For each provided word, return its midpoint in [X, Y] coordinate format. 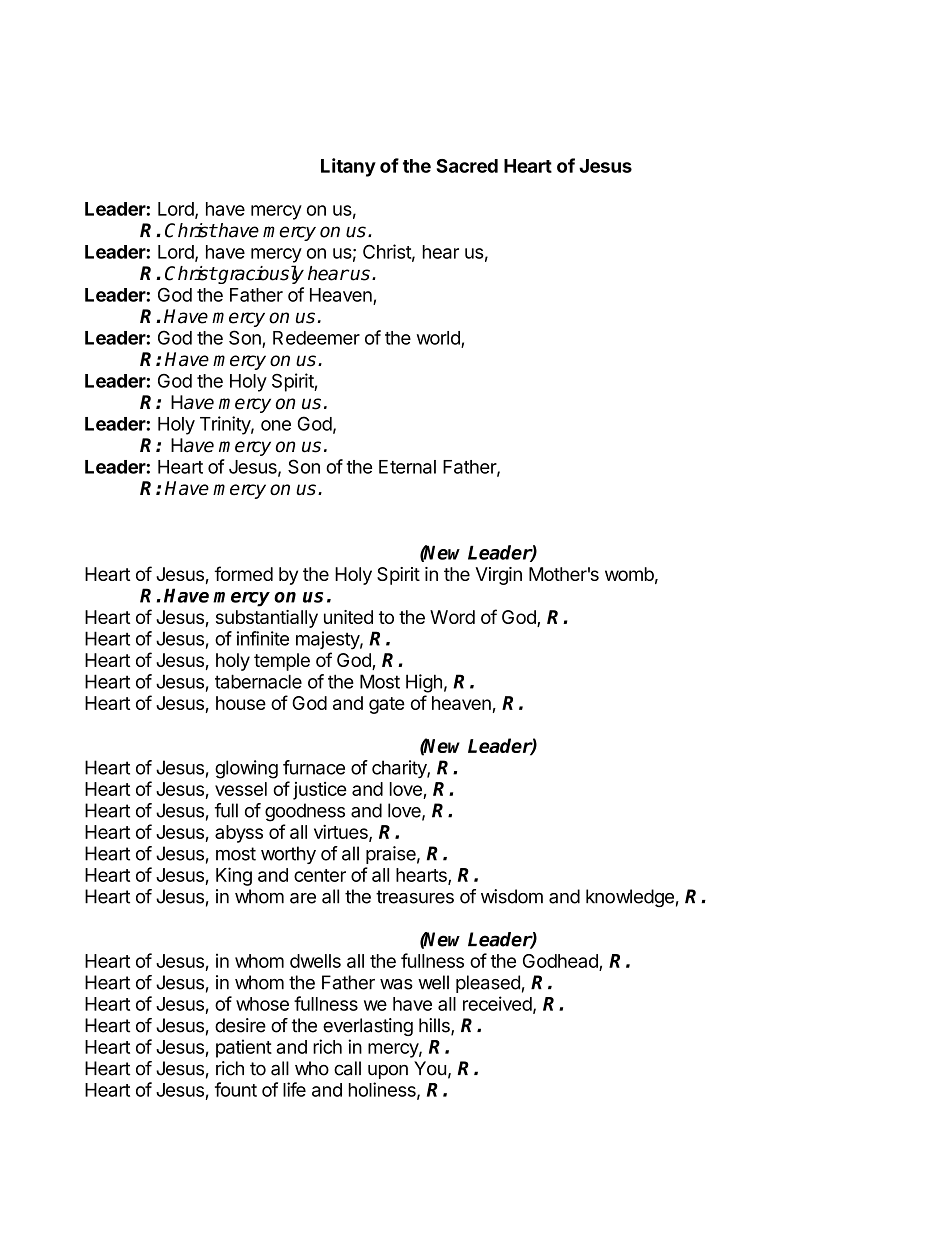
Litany [348, 167]
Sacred [467, 166]
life [294, 1089]
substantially [267, 619]
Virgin [498, 576]
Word [452, 617]
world [439, 339]
